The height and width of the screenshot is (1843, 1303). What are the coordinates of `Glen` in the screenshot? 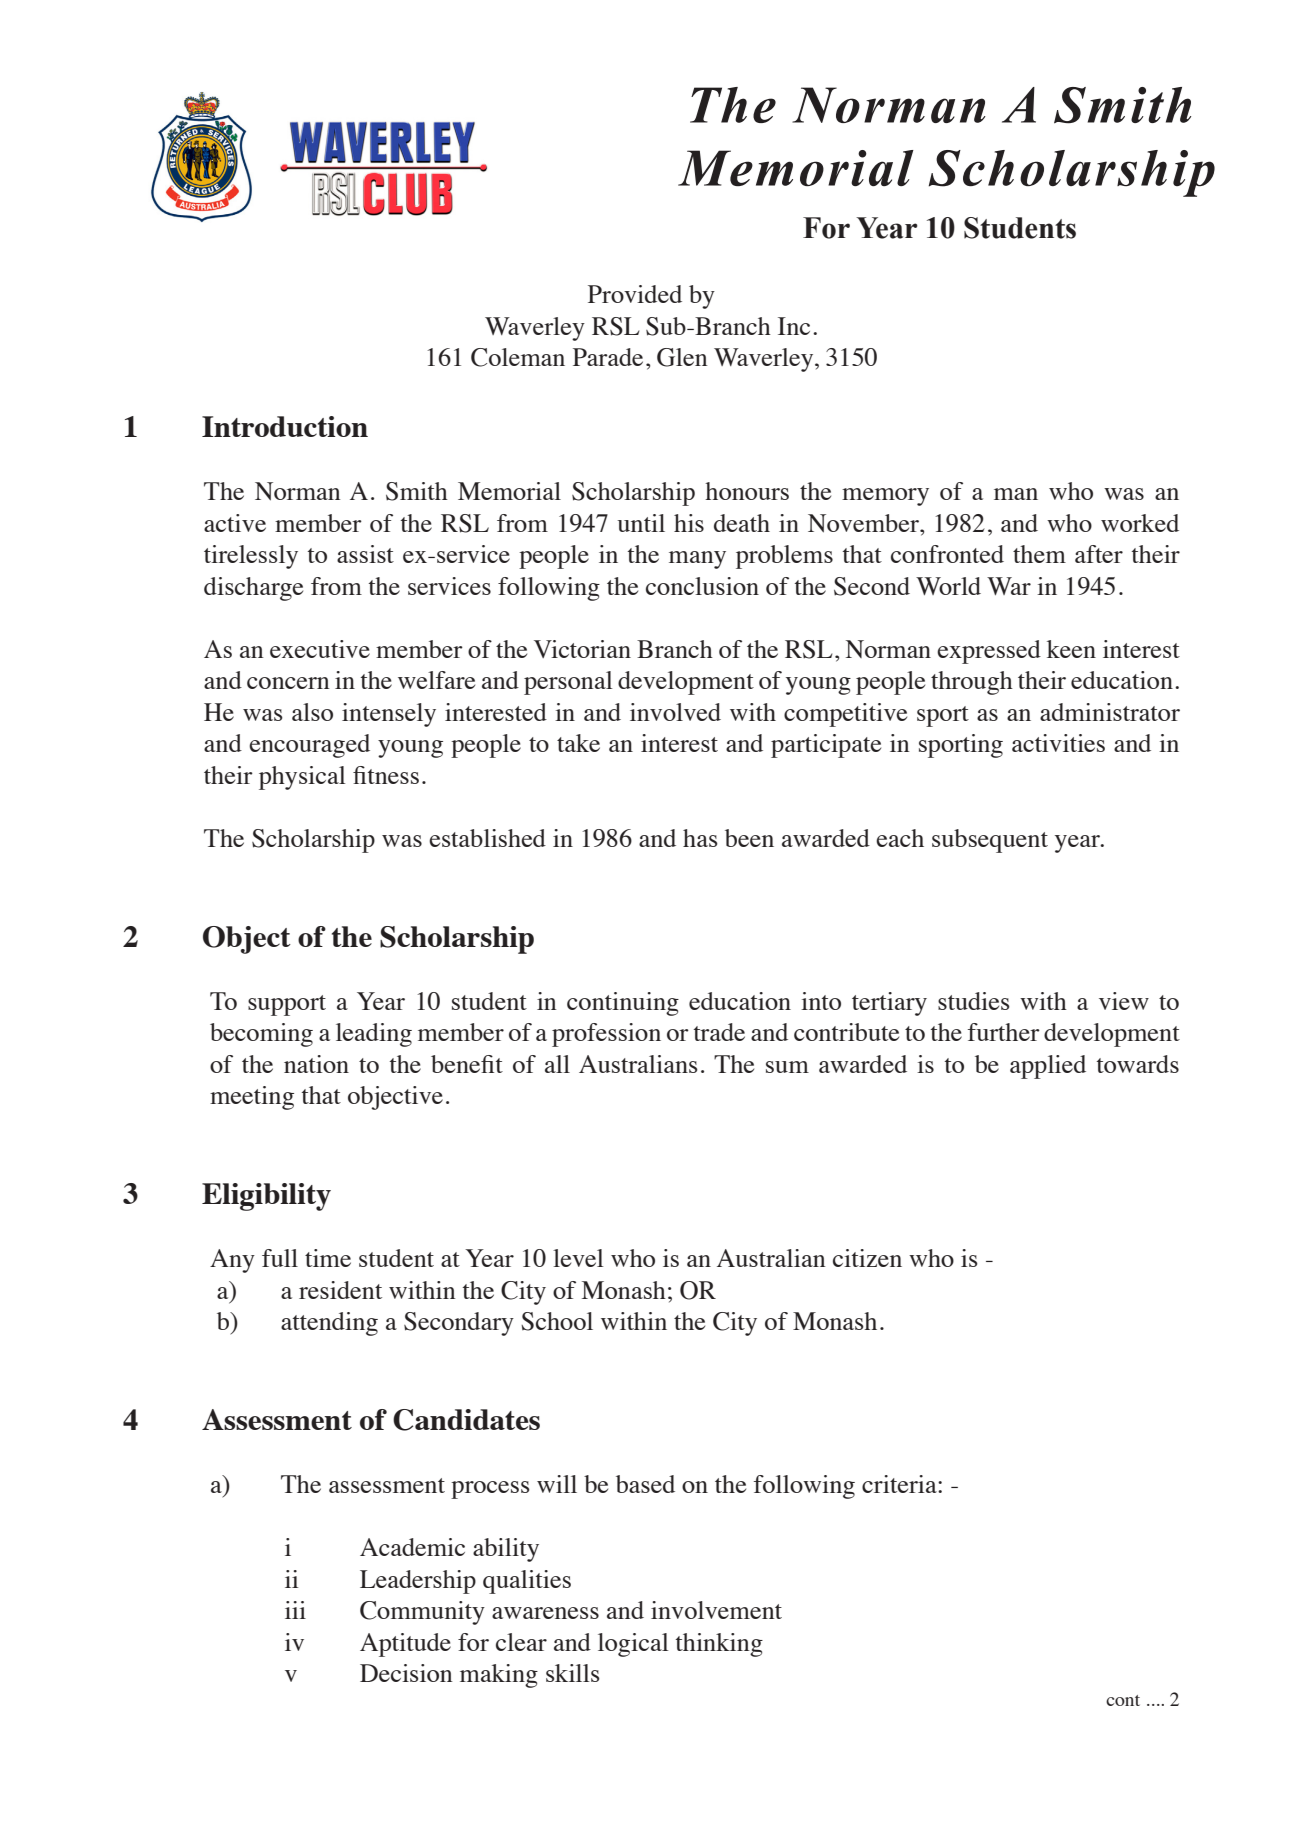 It's located at (682, 357).
